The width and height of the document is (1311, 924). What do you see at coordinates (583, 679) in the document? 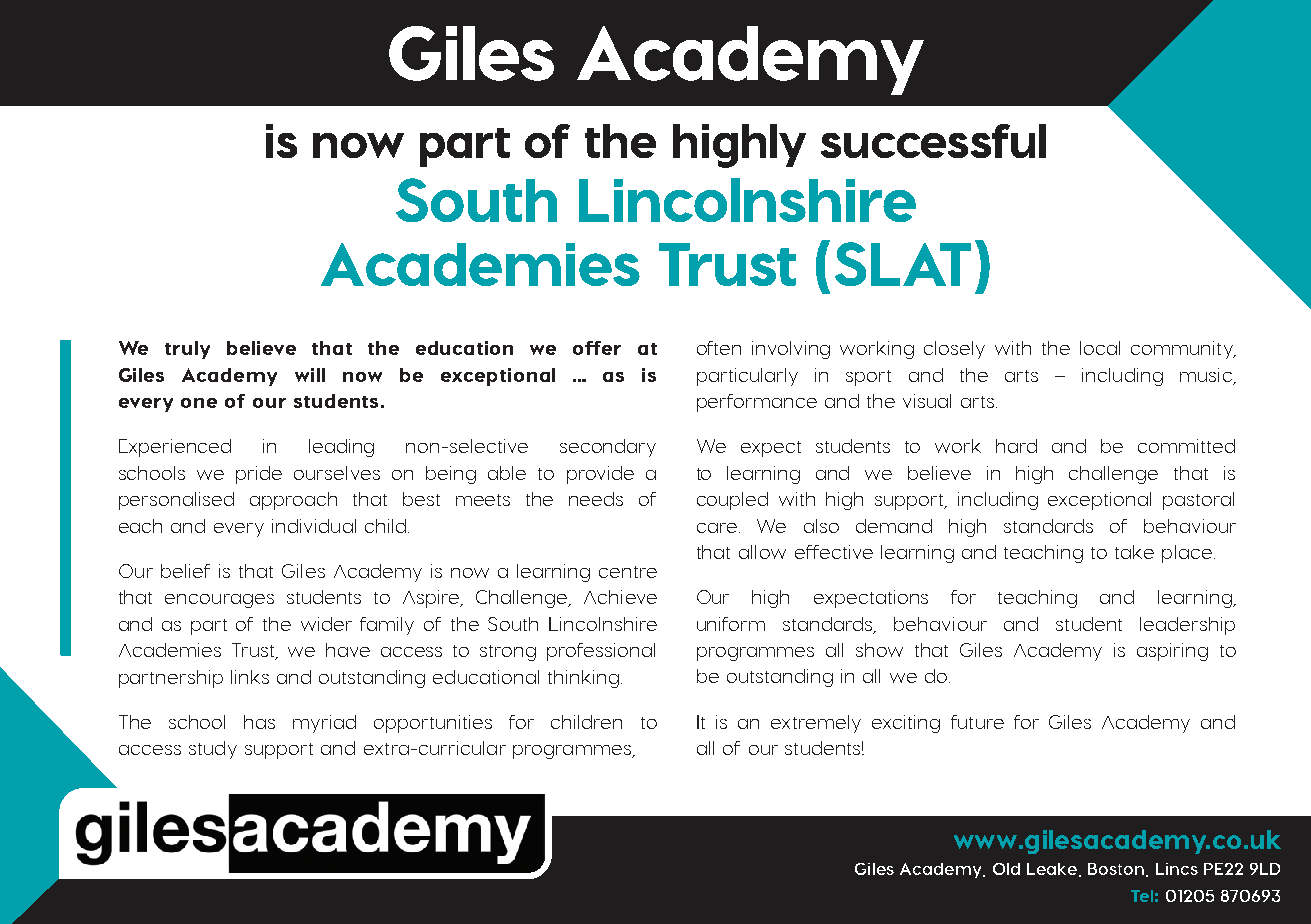
I see `thinking` at bounding box center [583, 679].
